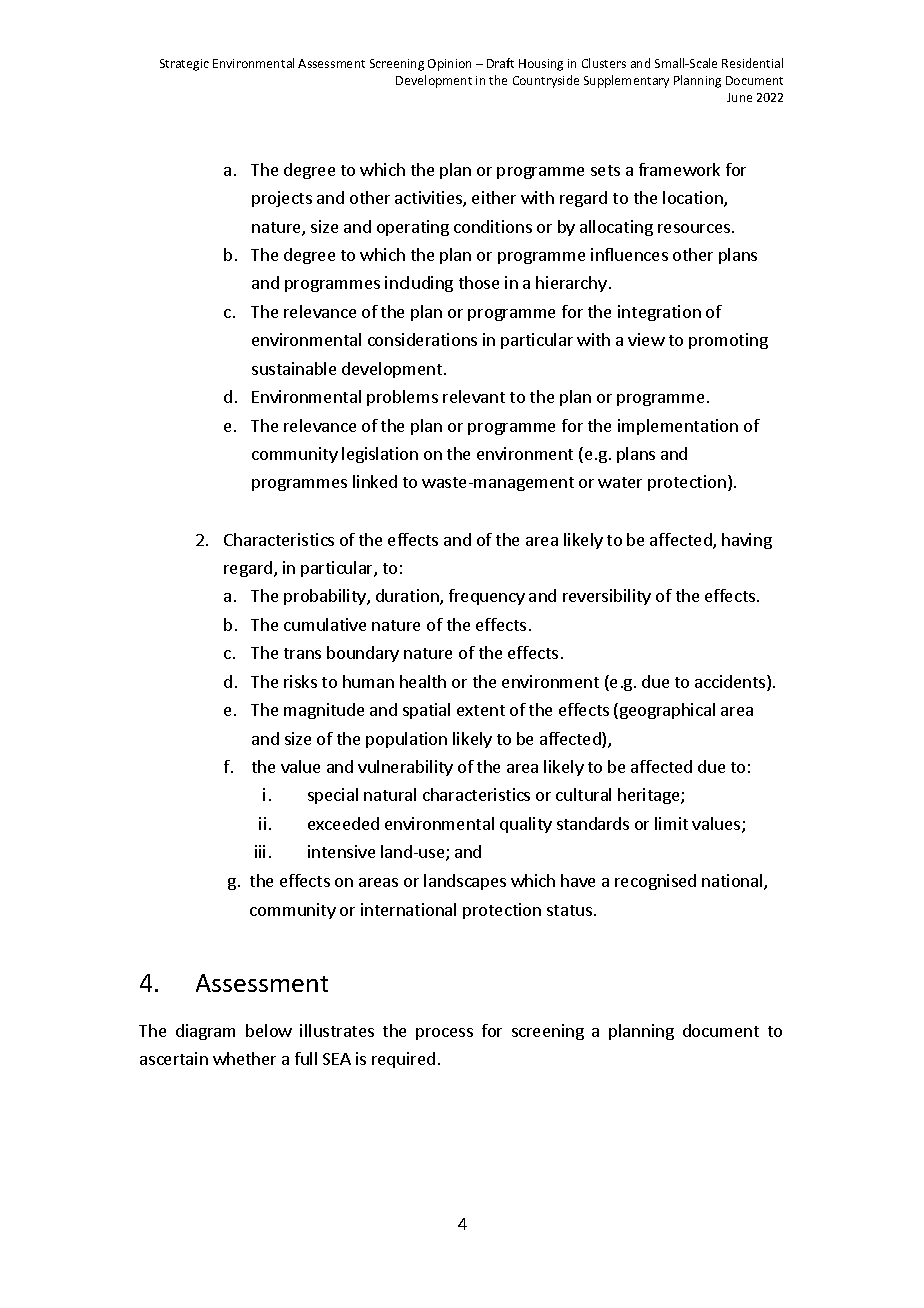  Describe the element at coordinates (481, 710) in the screenshot. I see `extent` at that location.
